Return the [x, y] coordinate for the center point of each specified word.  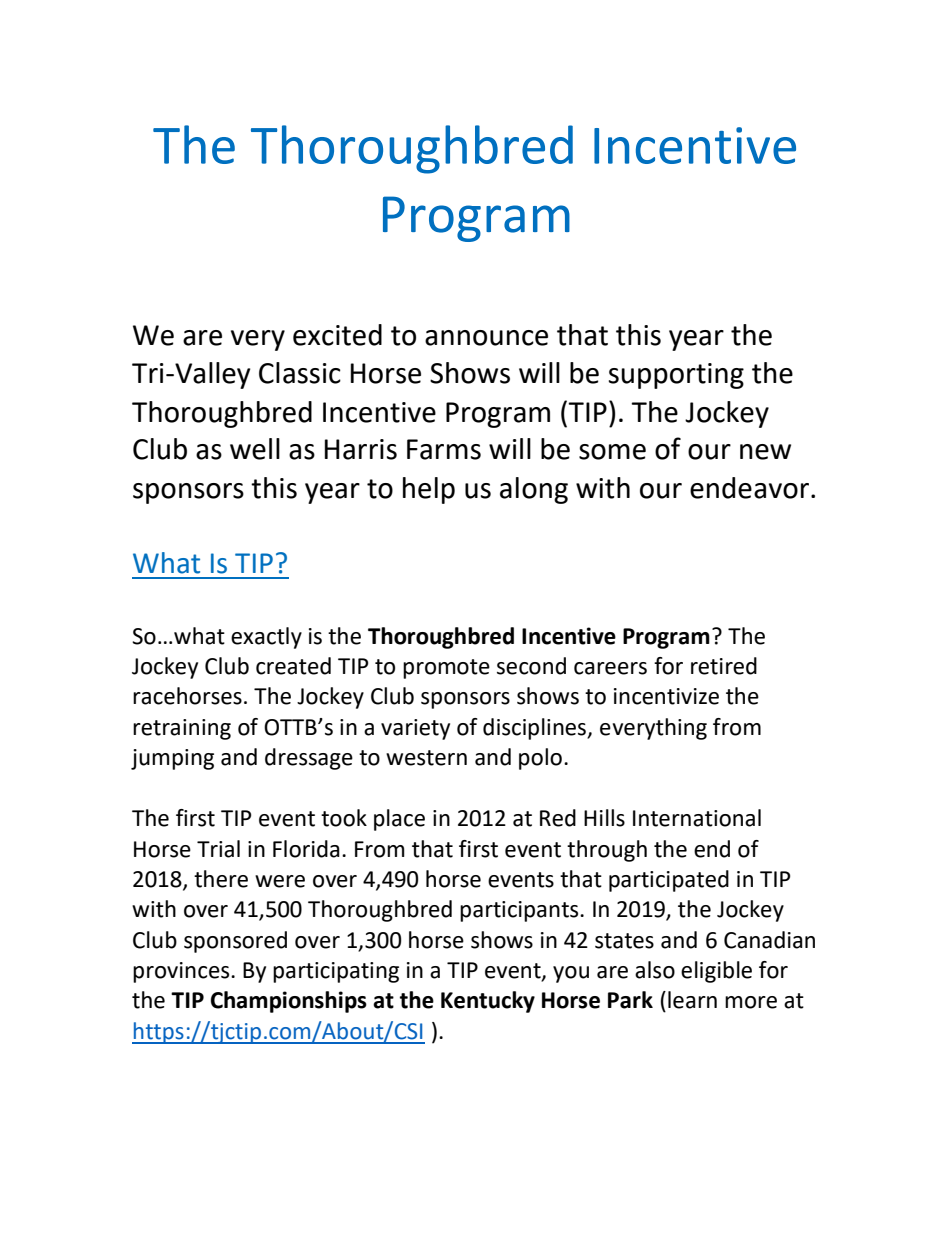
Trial [218, 849]
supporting [676, 376]
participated [669, 881]
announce [486, 338]
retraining [182, 729]
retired [724, 666]
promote [446, 669]
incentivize [666, 696]
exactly [266, 638]
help [429, 490]
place [399, 820]
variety [415, 729]
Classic [300, 373]
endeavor [749, 488]
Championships [289, 1002]
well [255, 449]
